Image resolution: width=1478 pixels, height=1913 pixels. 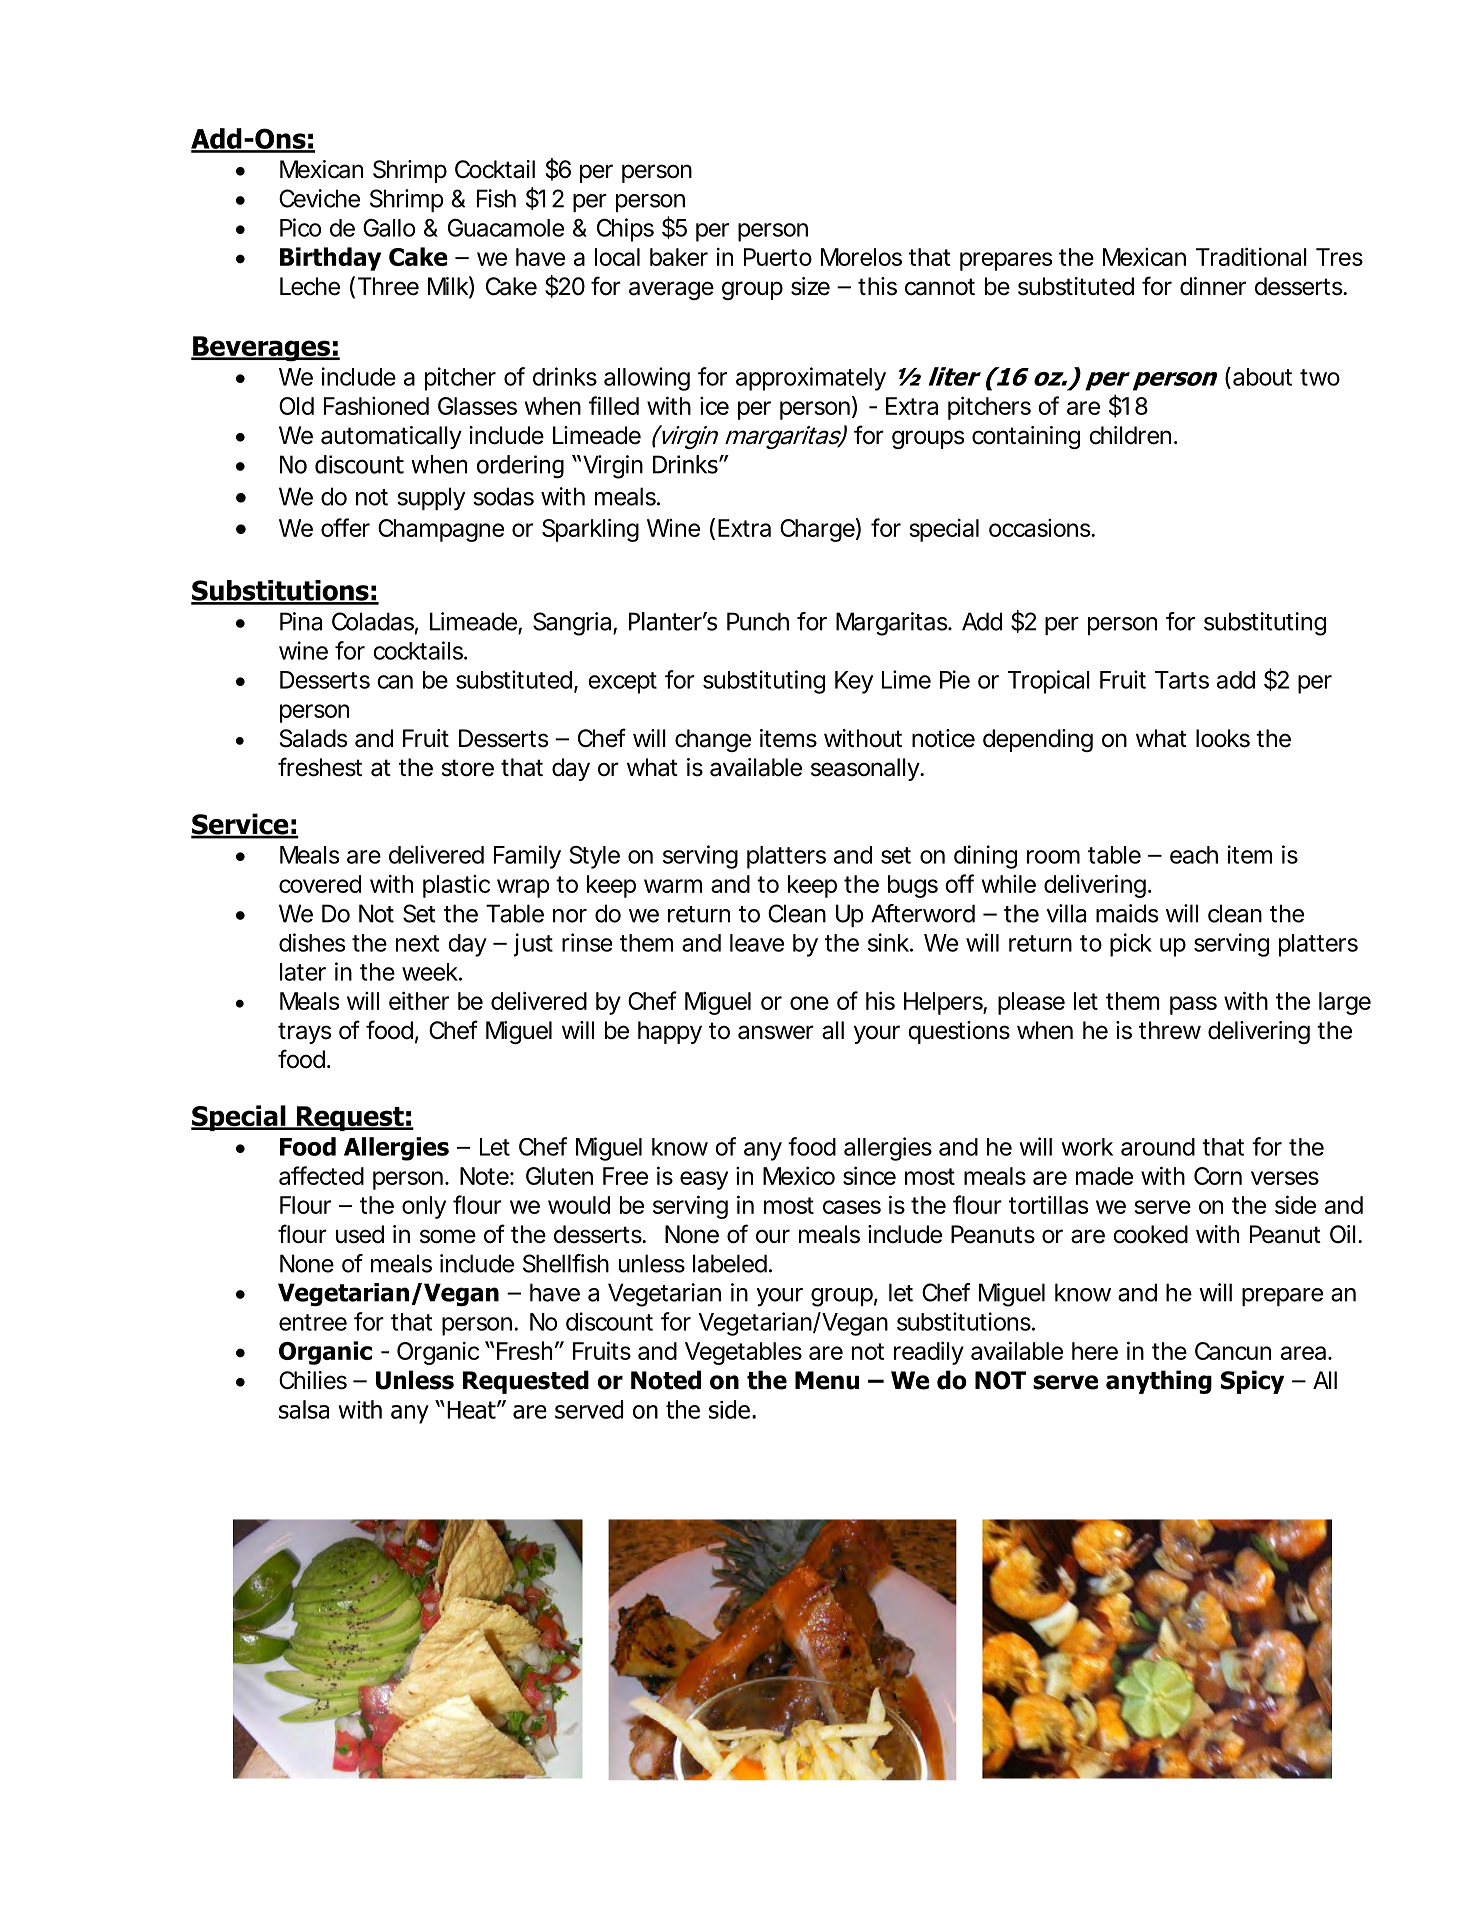 What do you see at coordinates (388, 286) in the document?
I see `Three` at bounding box center [388, 286].
